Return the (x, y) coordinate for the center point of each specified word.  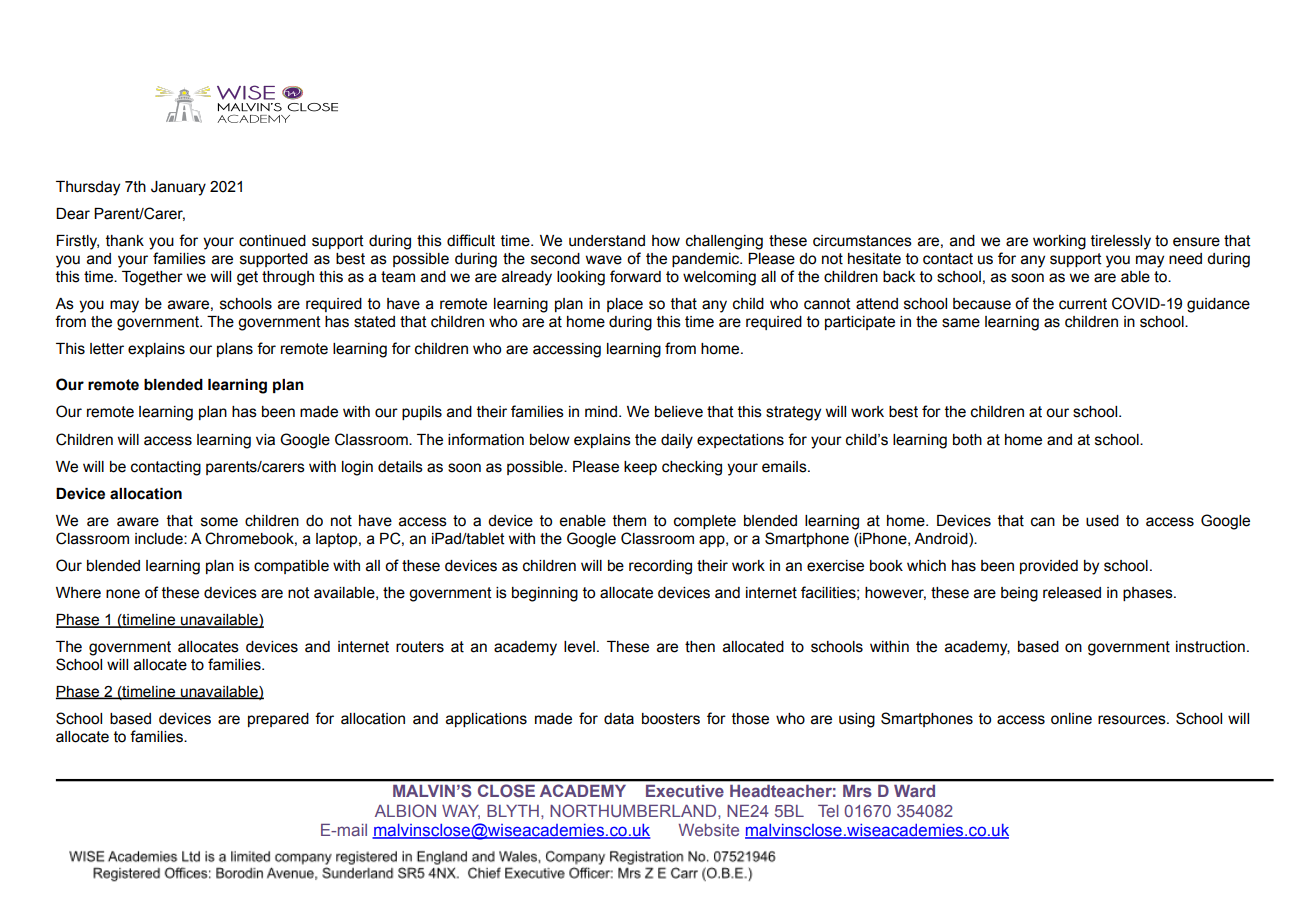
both (967, 440)
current (1083, 304)
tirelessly (1121, 242)
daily (677, 441)
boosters (671, 719)
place (625, 305)
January (178, 188)
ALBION (405, 810)
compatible (291, 567)
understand (607, 241)
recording (660, 567)
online (1071, 719)
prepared (278, 720)
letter (107, 349)
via (265, 440)
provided (1049, 567)
